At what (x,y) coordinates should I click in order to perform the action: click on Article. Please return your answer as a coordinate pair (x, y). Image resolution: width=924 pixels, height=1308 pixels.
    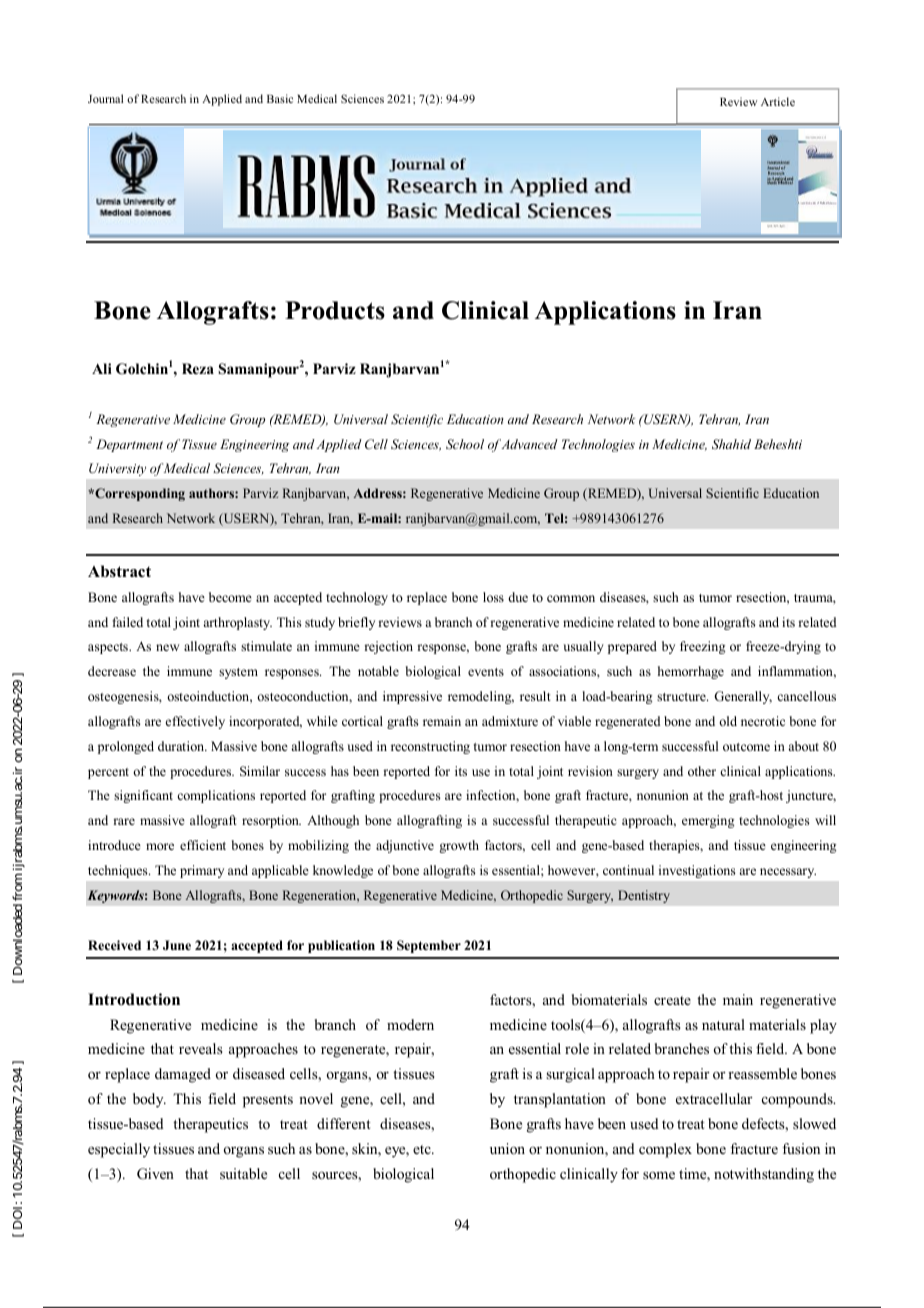
    Looking at the image, I should click on (778, 101).
